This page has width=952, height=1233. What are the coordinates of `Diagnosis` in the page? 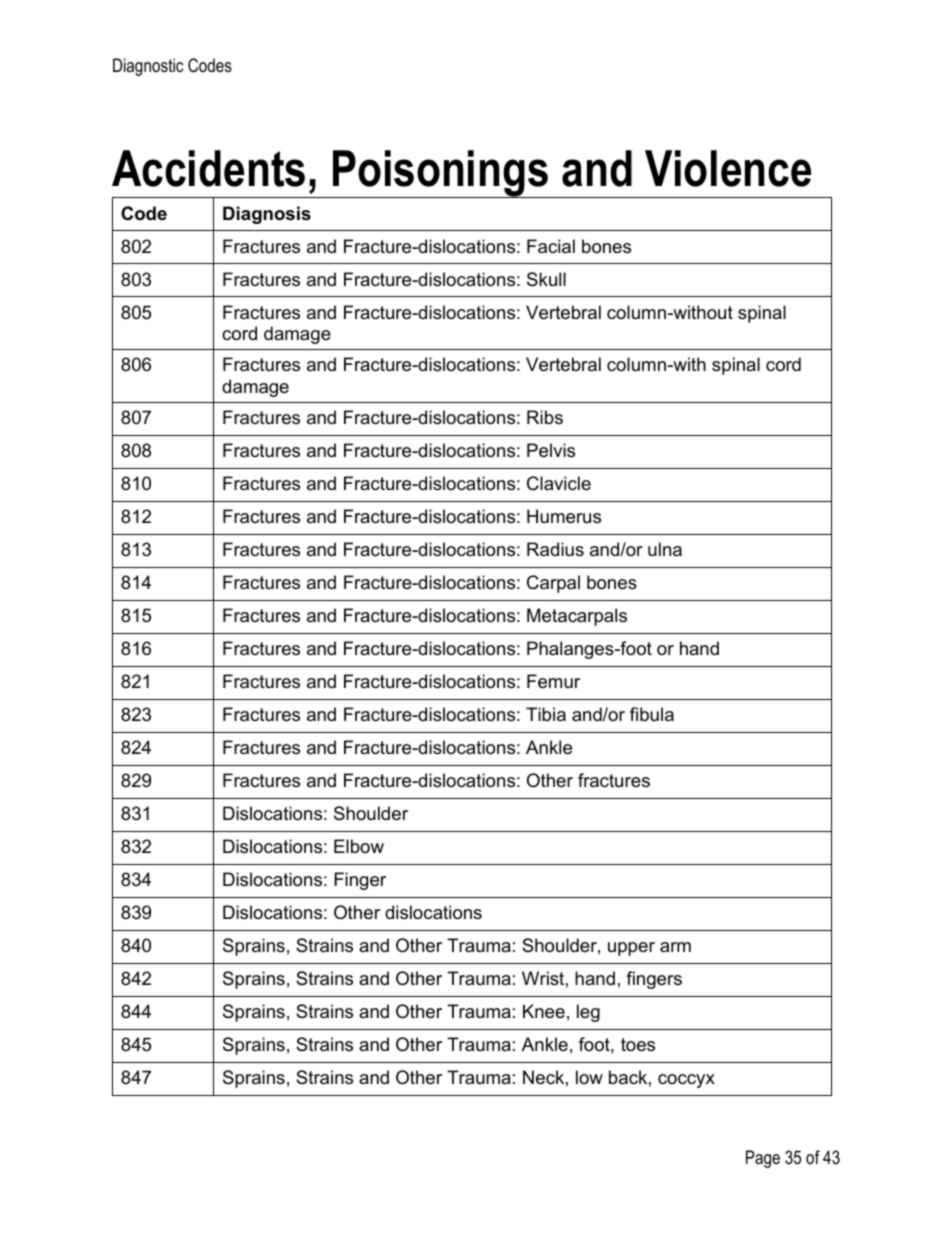 It's located at (267, 215).
